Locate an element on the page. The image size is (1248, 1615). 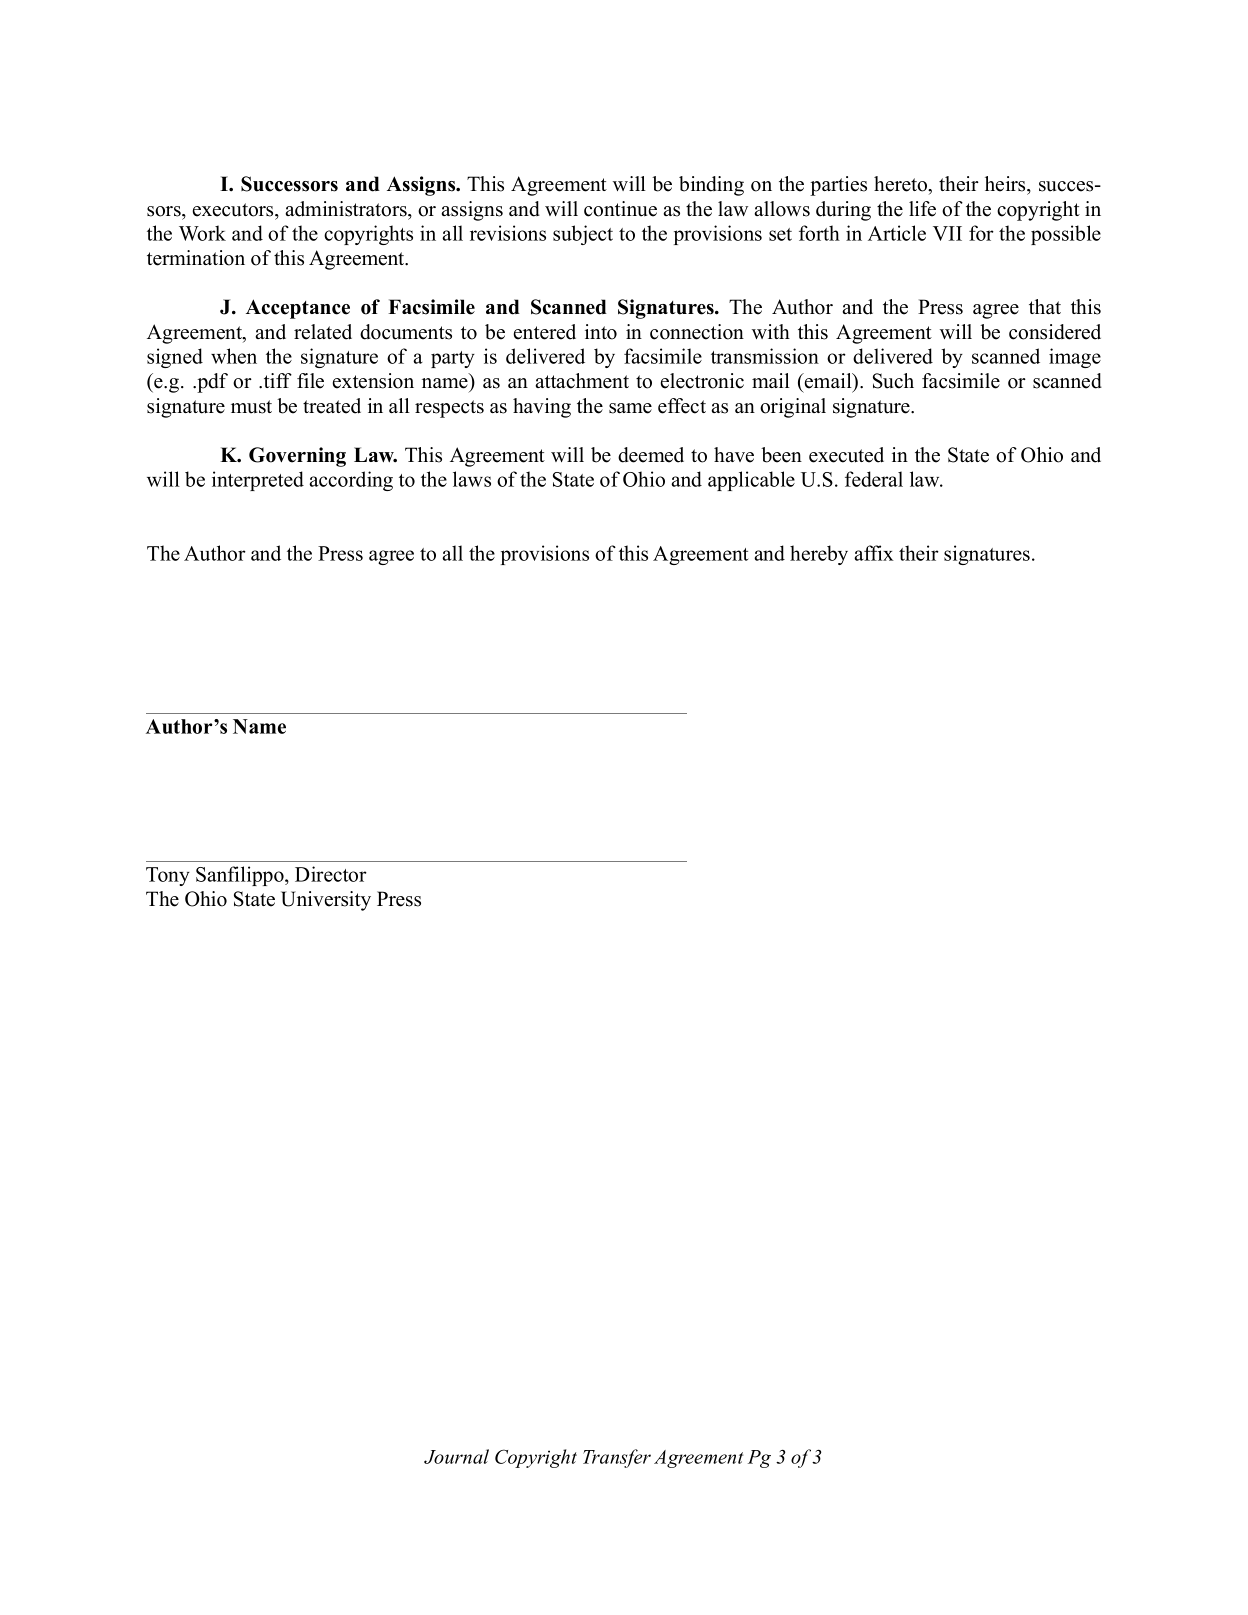
affix is located at coordinates (874, 553).
